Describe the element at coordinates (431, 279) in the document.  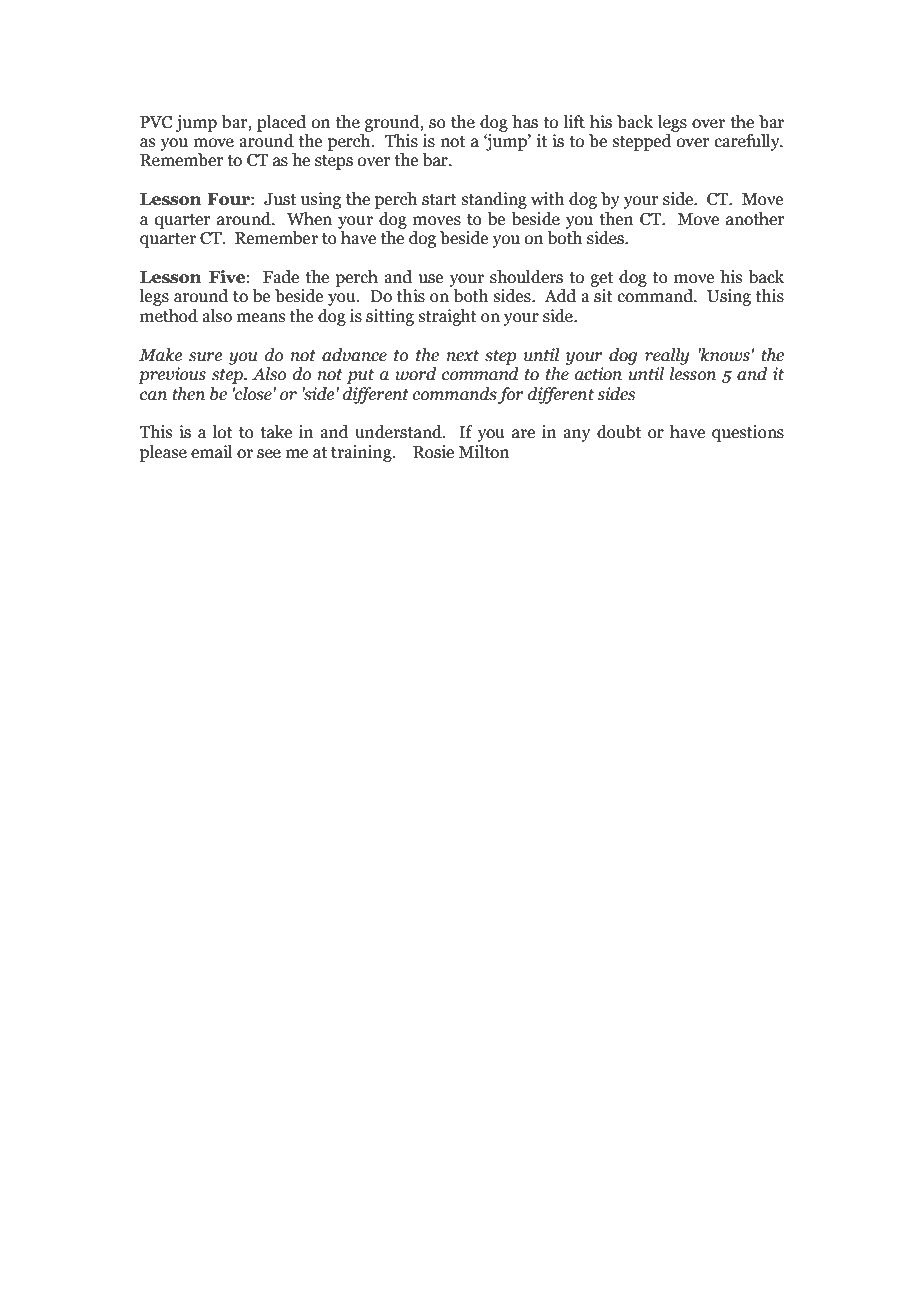
I see `use` at that location.
